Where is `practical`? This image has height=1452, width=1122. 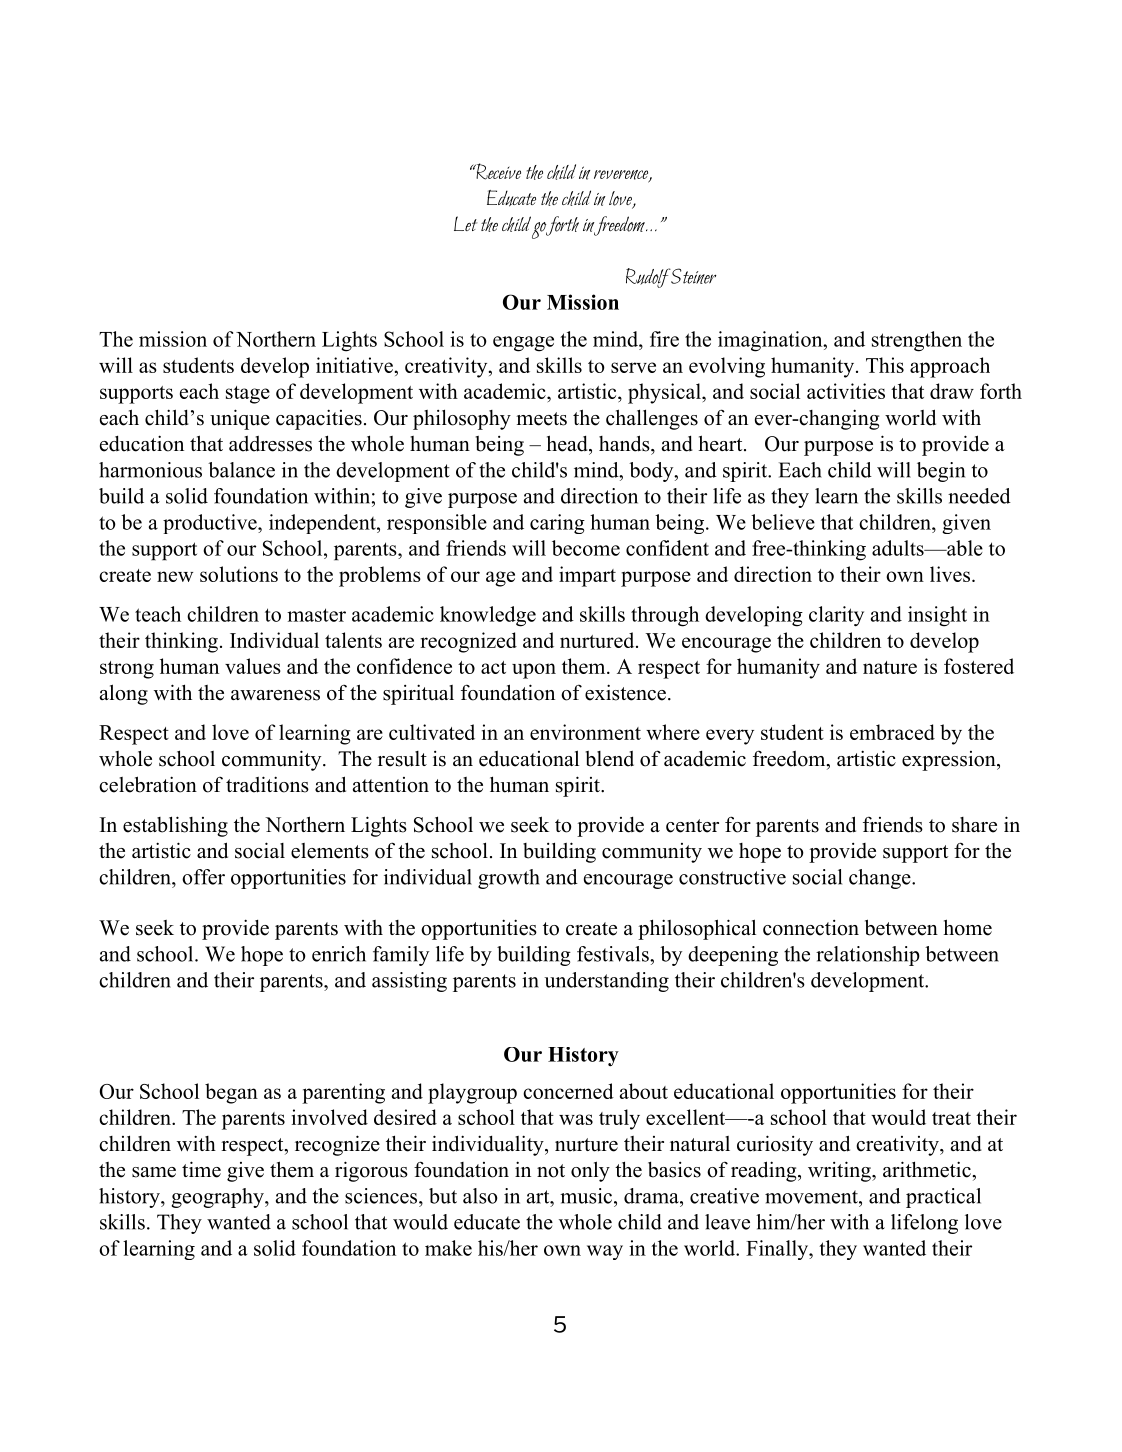 practical is located at coordinates (943, 1198).
